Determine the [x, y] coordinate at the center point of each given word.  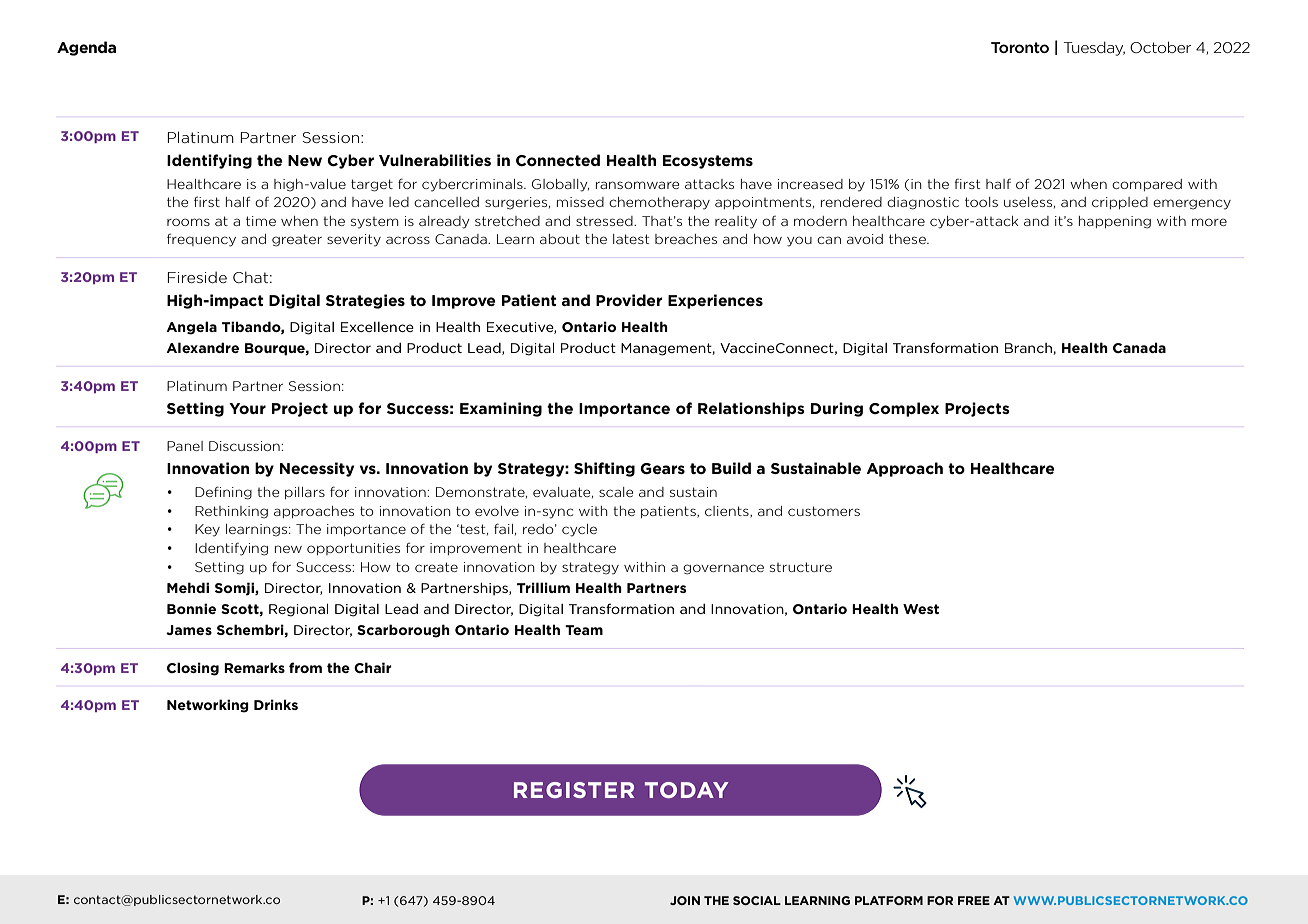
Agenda [86, 48]
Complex [904, 409]
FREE [974, 900]
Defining [223, 493]
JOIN [685, 900]
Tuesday [1094, 48]
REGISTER [574, 790]
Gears [662, 468]
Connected [558, 160]
